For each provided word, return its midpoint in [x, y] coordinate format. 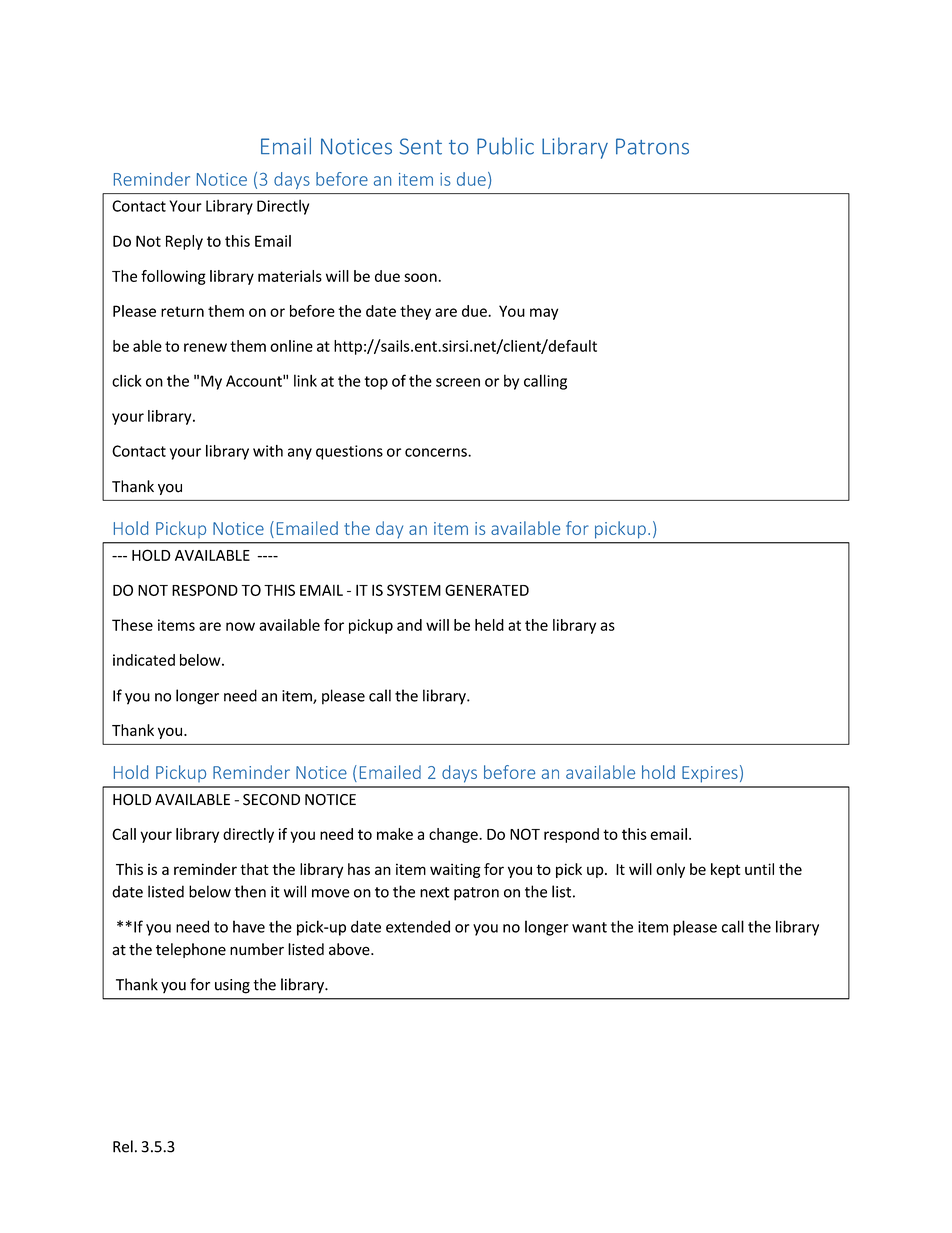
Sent [421, 146]
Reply [184, 242]
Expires [710, 774]
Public [505, 146]
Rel [123, 1146]
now [240, 626]
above [350, 949]
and [409, 625]
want [589, 927]
